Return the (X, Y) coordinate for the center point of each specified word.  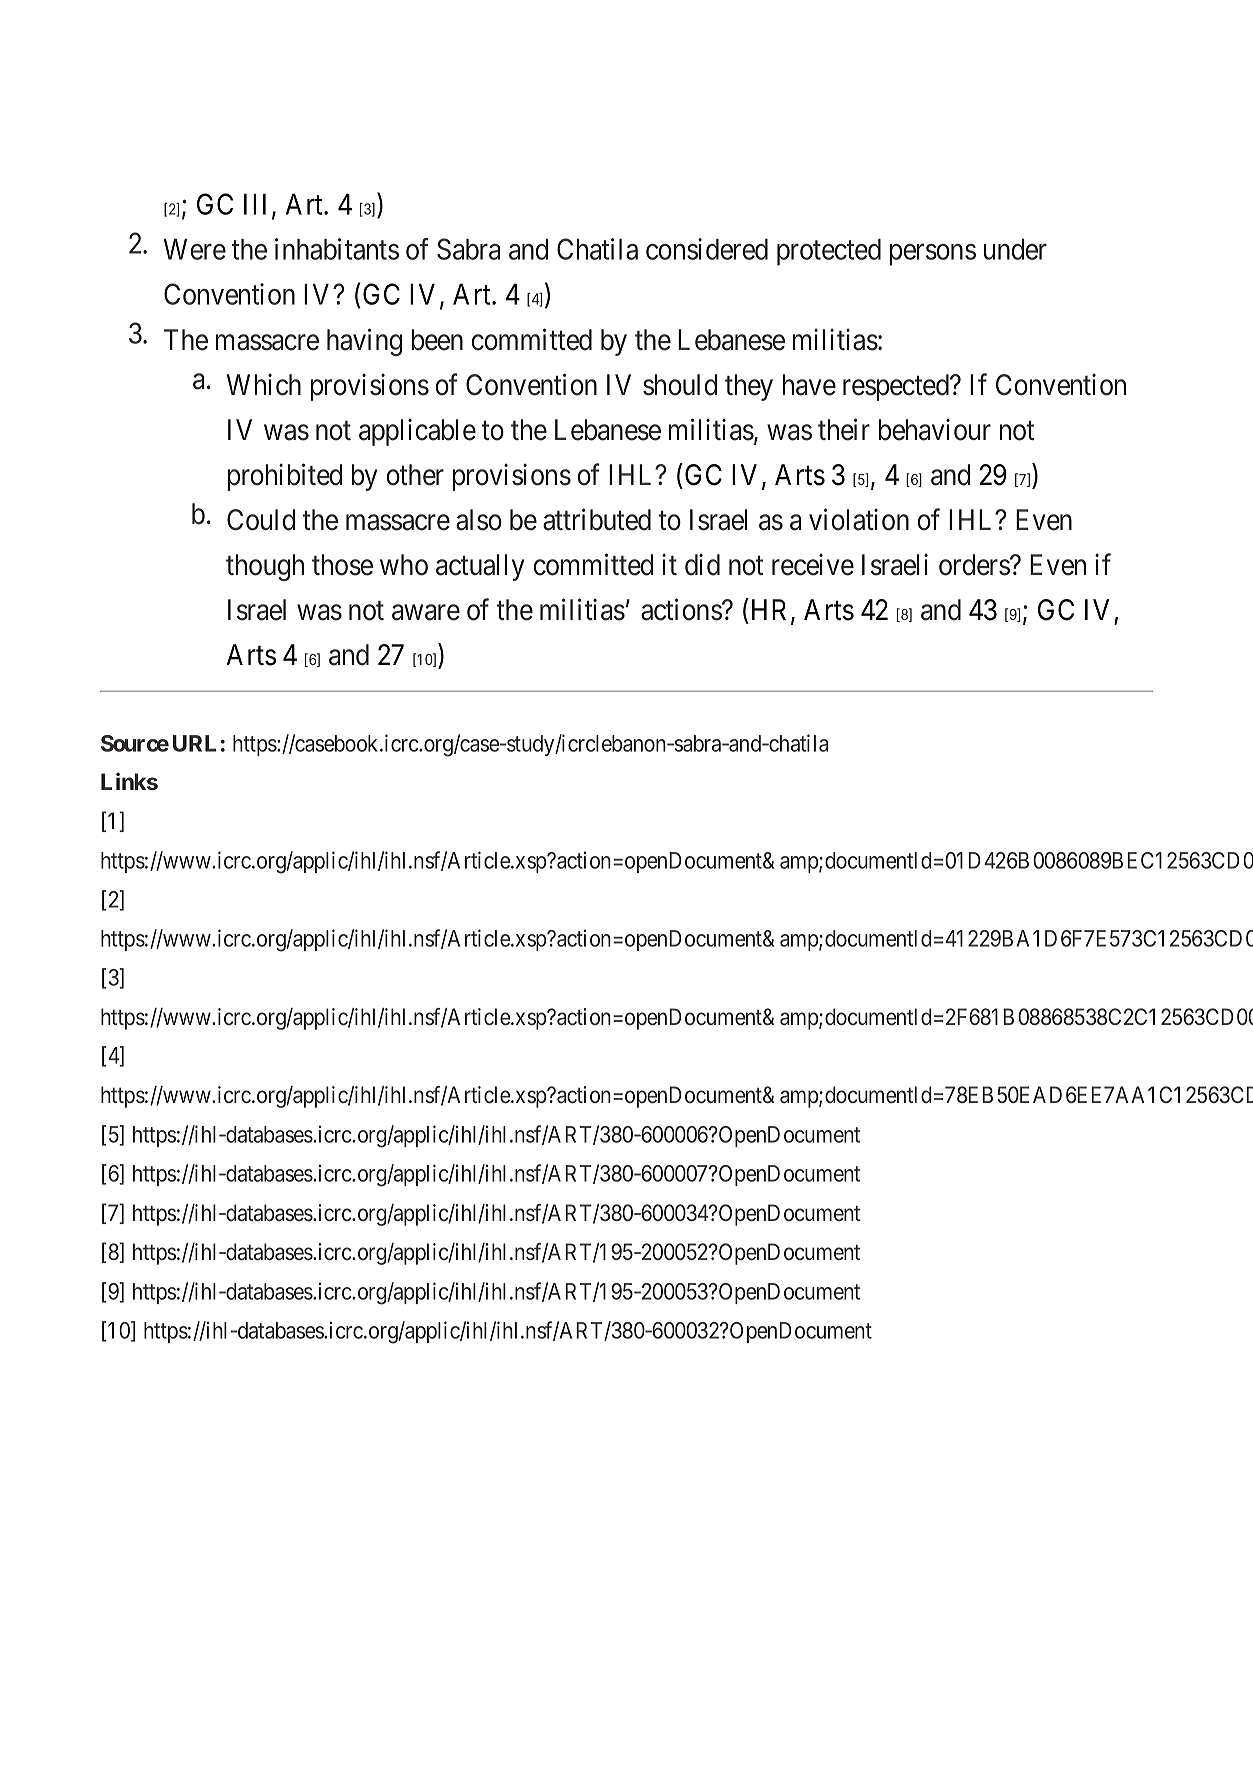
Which (264, 385)
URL (194, 743)
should (680, 385)
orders (975, 565)
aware (426, 613)
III (258, 205)
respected (897, 387)
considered (707, 249)
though (265, 567)
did (702, 565)
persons (933, 255)
